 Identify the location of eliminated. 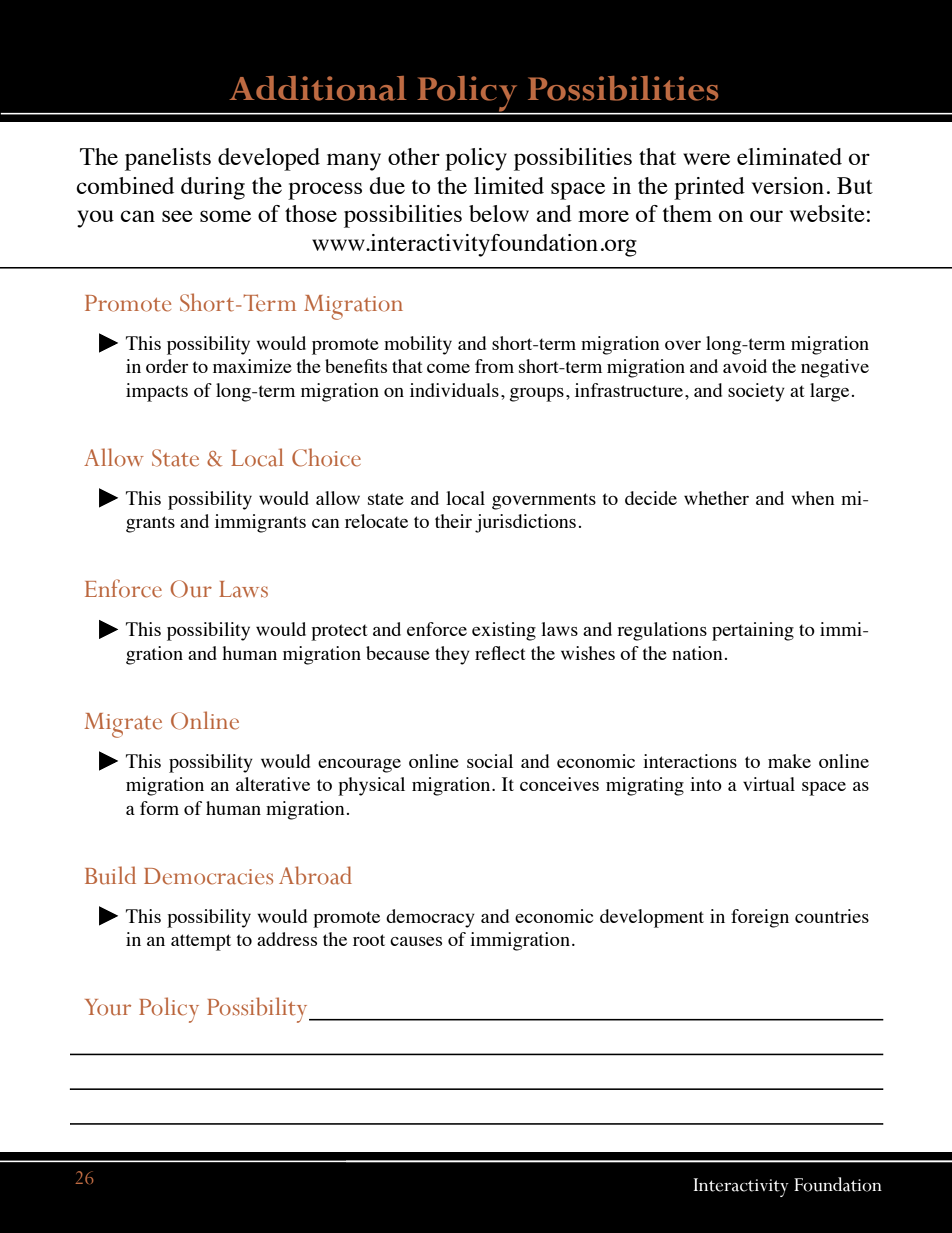
(789, 156).
